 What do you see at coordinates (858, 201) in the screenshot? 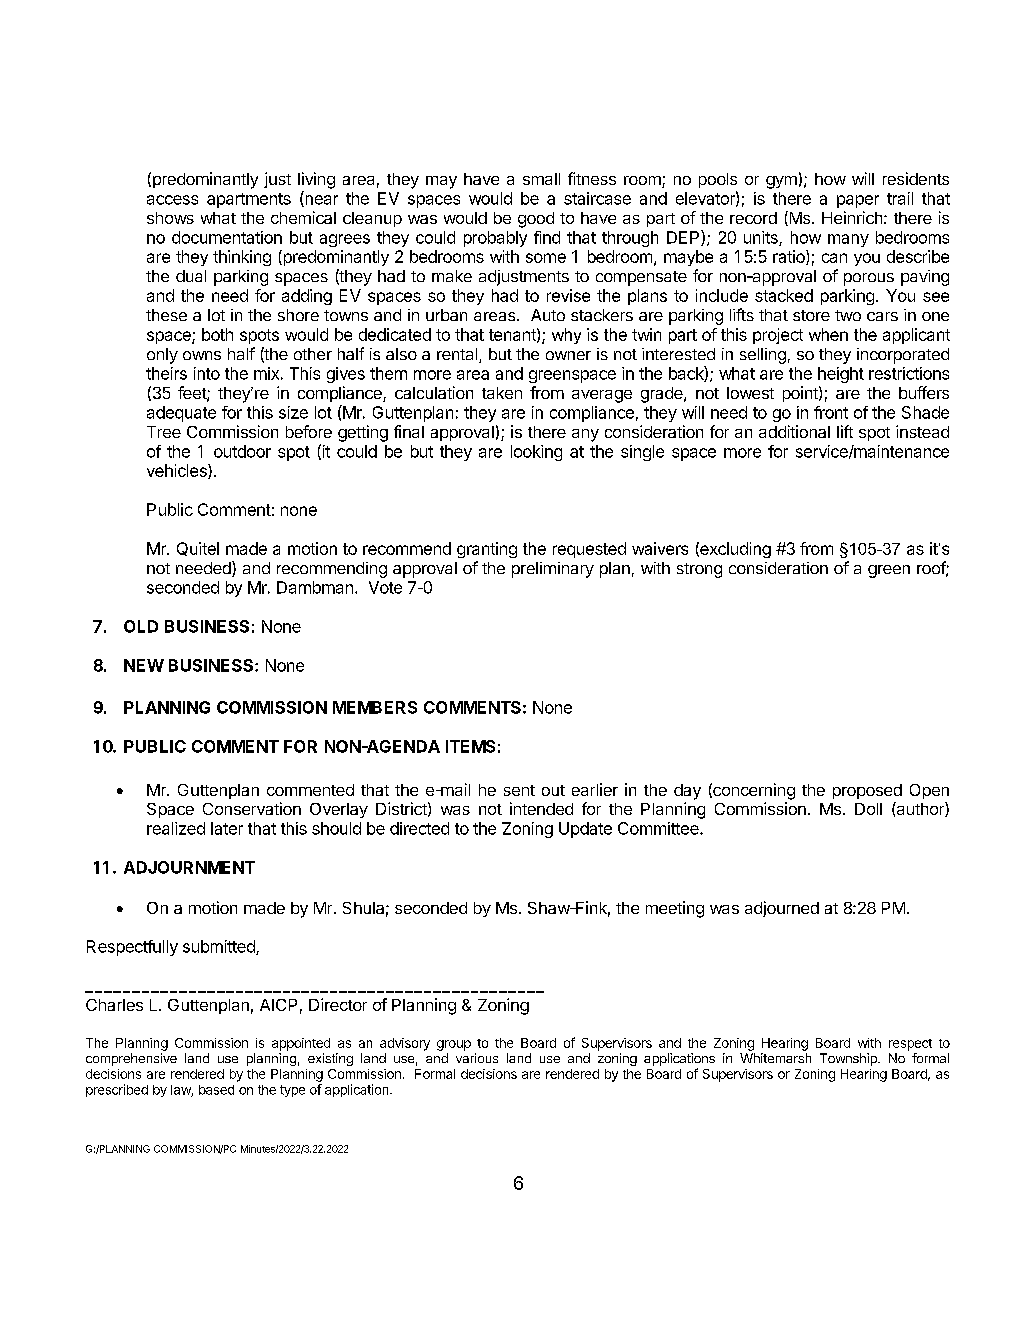
I see `paper` at bounding box center [858, 201].
